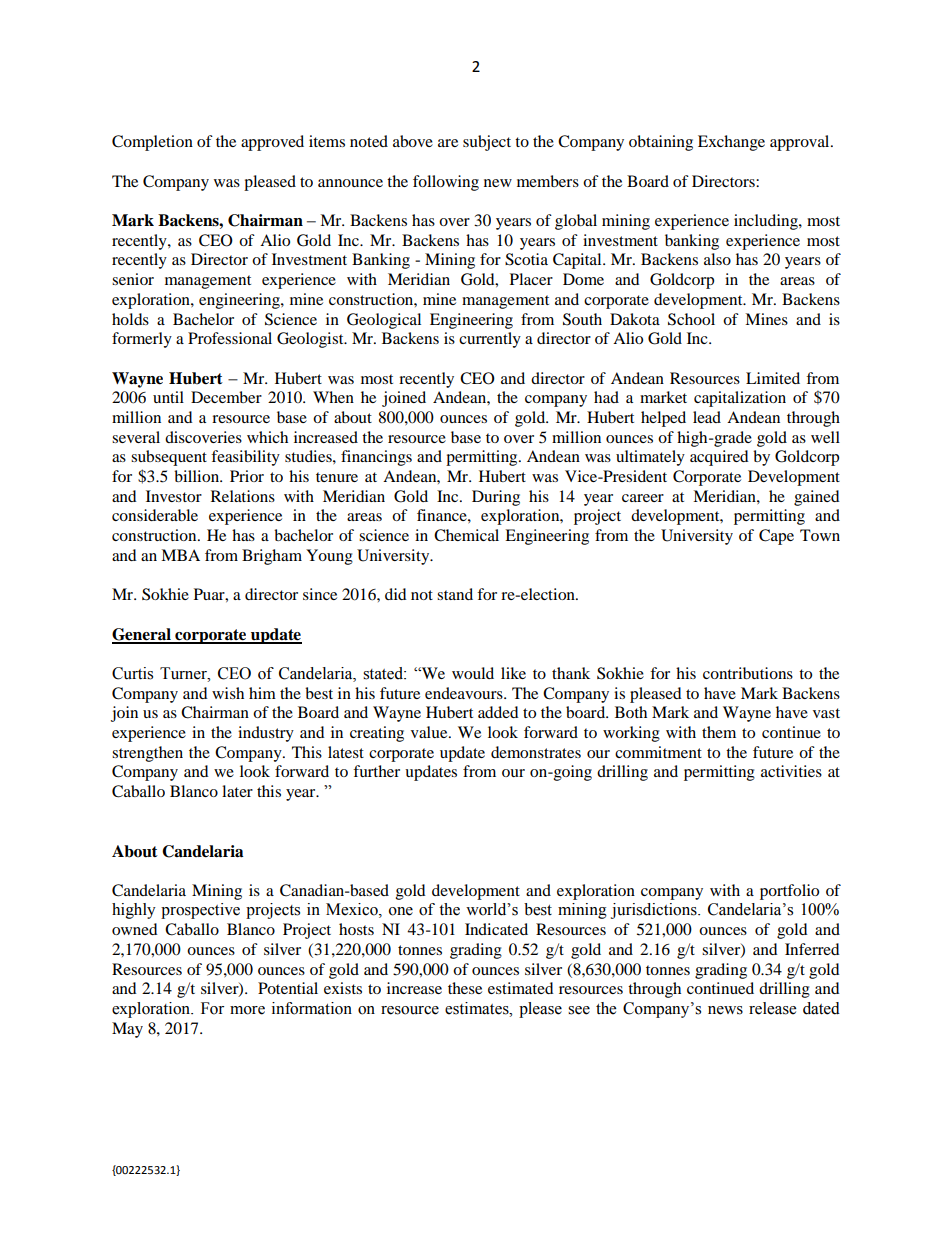 The width and height of the screenshot is (952, 1233). Describe the element at coordinates (180, 555) in the screenshot. I see `MBA` at that location.
